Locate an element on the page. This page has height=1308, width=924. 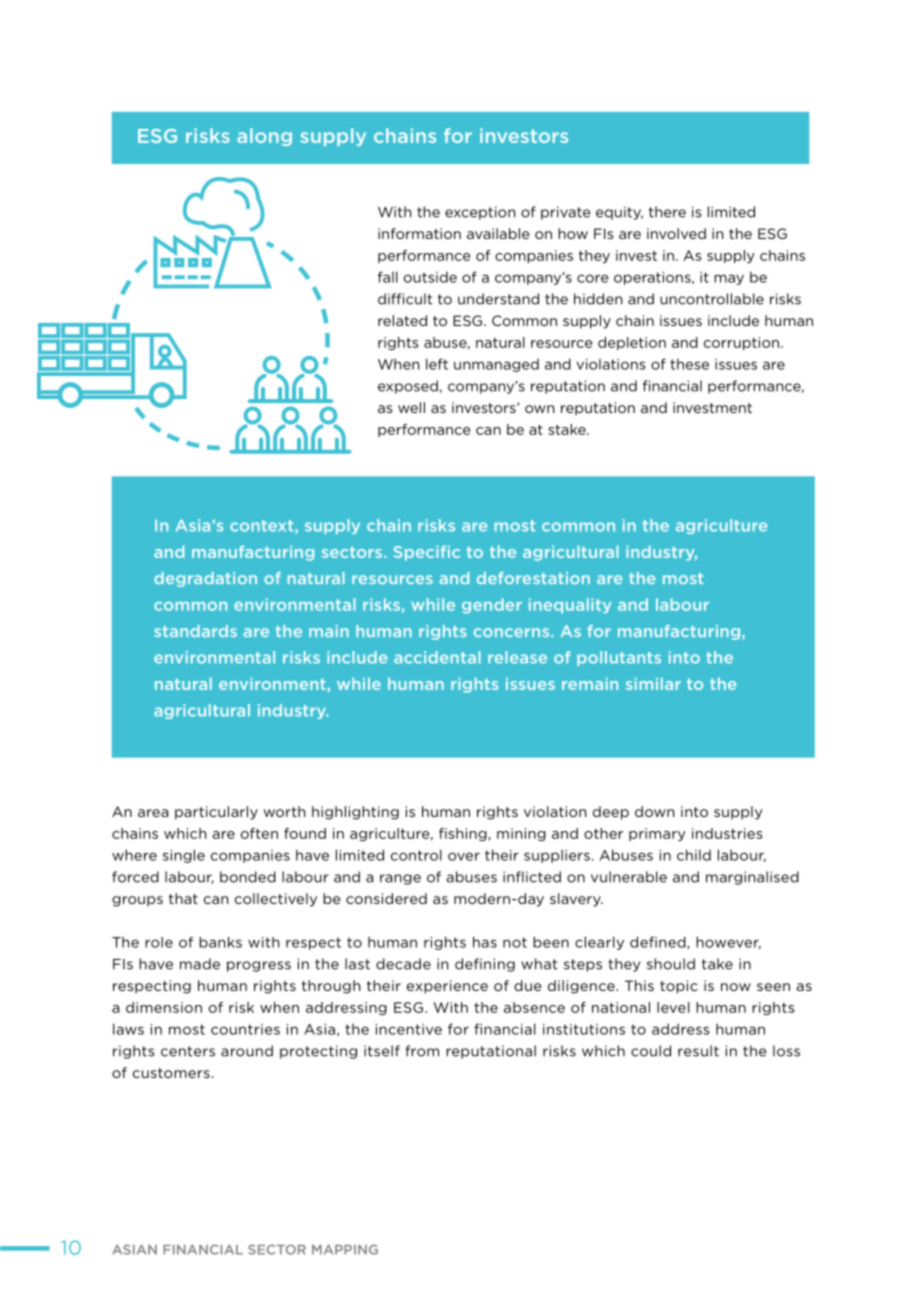
exception is located at coordinates (480, 213).
